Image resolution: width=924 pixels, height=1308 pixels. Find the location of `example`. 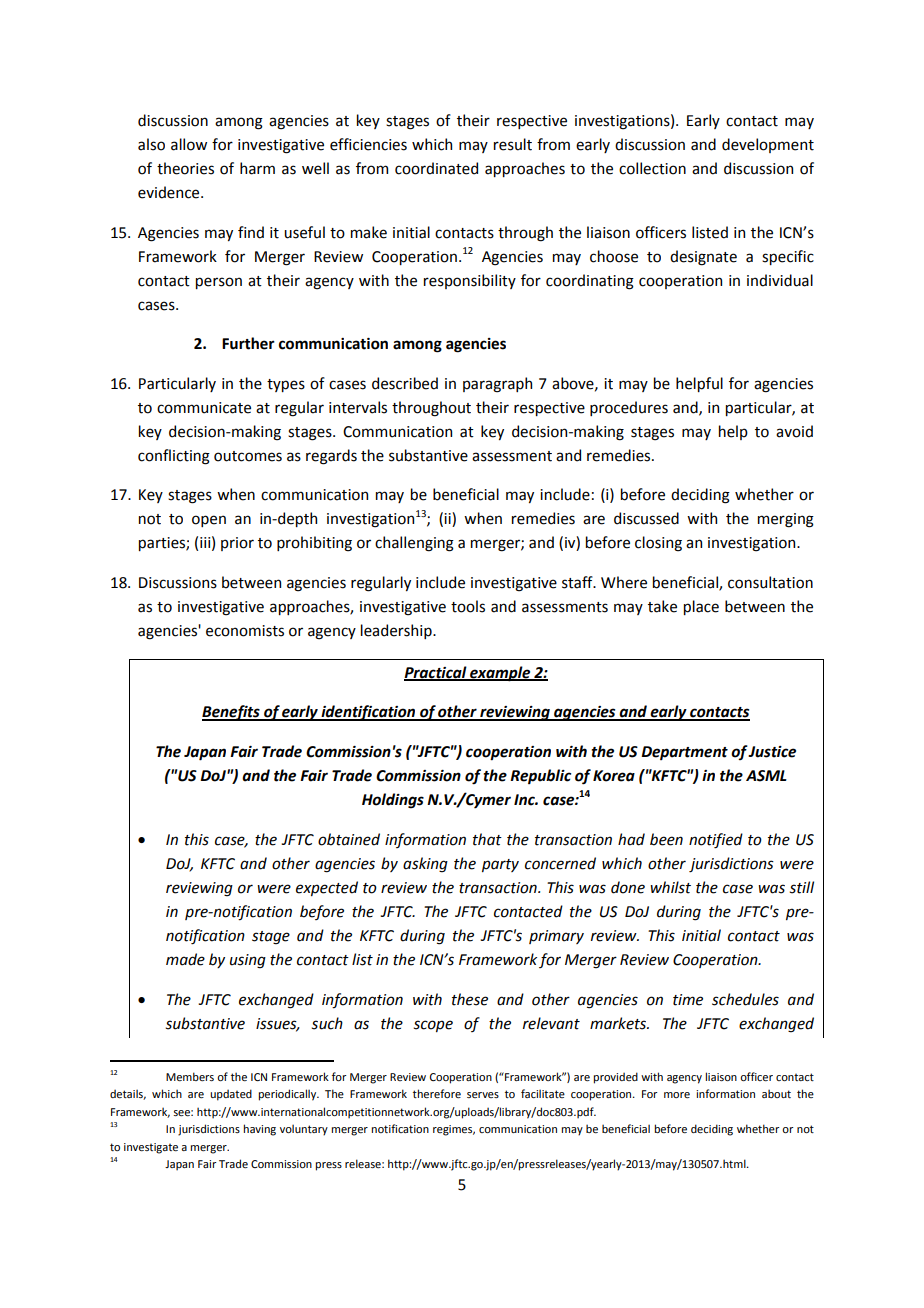

example is located at coordinates (500, 674).
